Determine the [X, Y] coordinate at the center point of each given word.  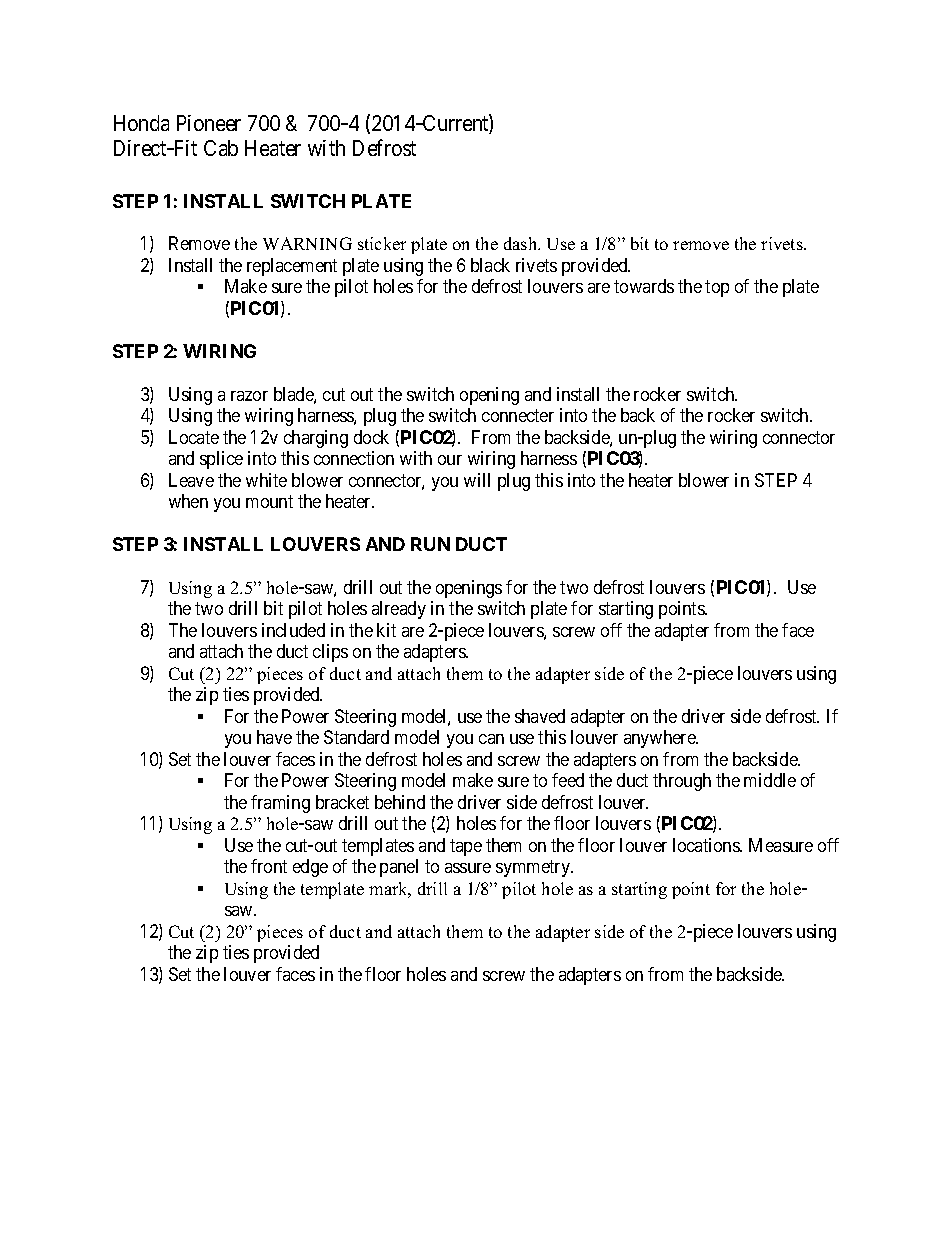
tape [466, 847]
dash [522, 243]
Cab [221, 148]
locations [707, 845]
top [717, 288]
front [269, 866]
